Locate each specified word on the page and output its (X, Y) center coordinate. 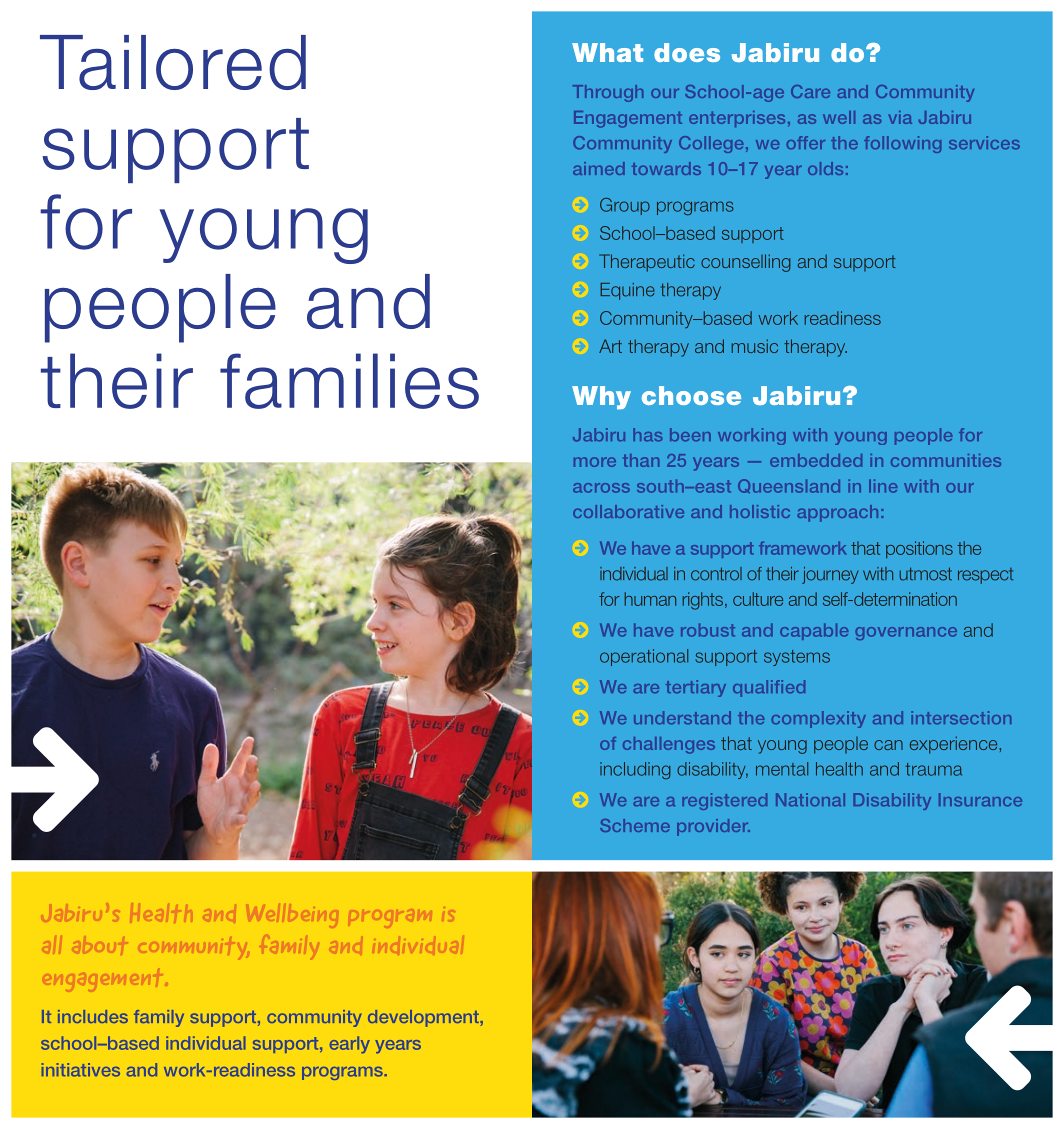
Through (608, 93)
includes (93, 1016)
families (349, 381)
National (810, 800)
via (900, 117)
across (601, 488)
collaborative (628, 511)
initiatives (81, 1070)
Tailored (173, 62)
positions (919, 549)
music (755, 346)
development (424, 1018)
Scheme (635, 825)
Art (610, 346)
